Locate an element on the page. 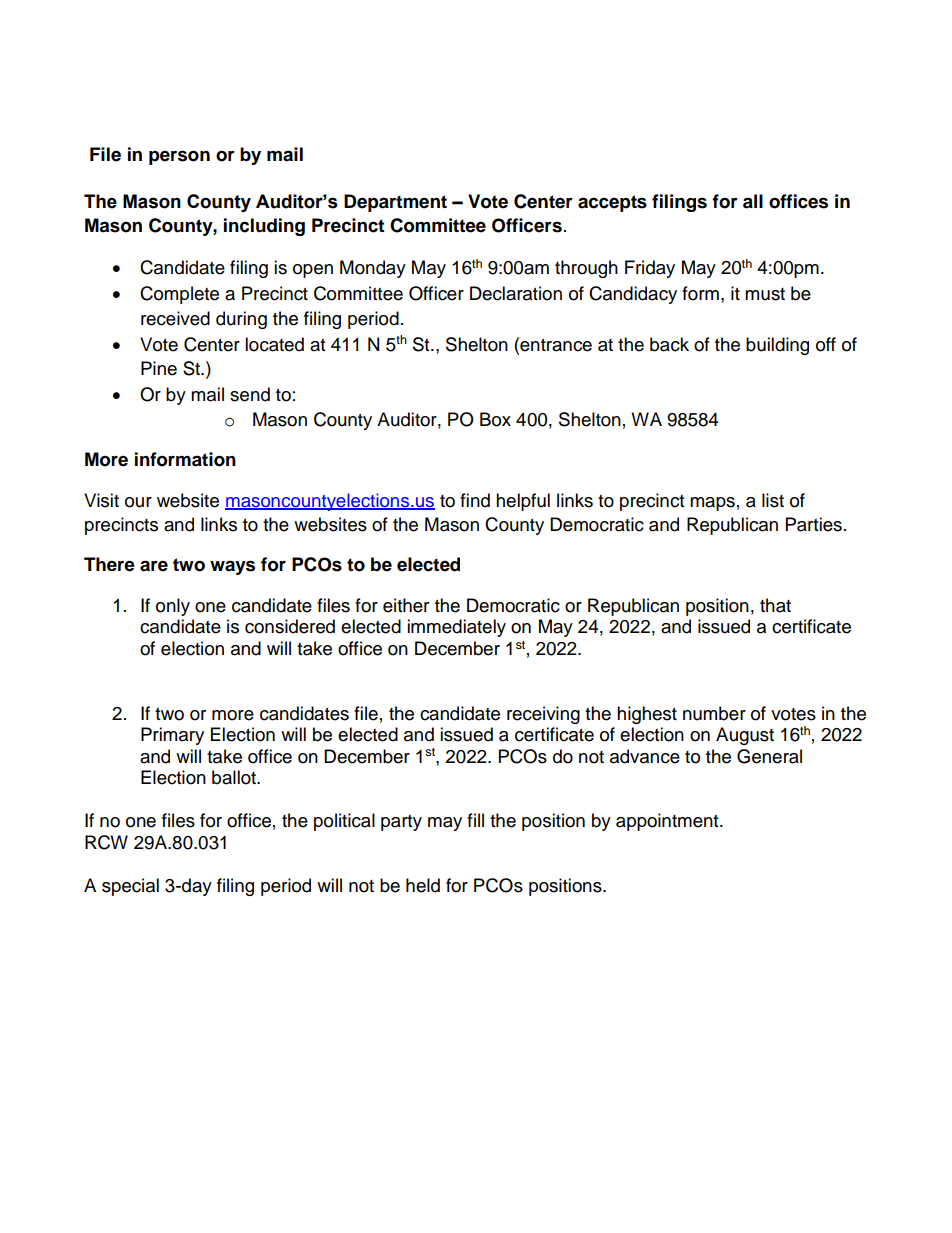  maps is located at coordinates (712, 504).
